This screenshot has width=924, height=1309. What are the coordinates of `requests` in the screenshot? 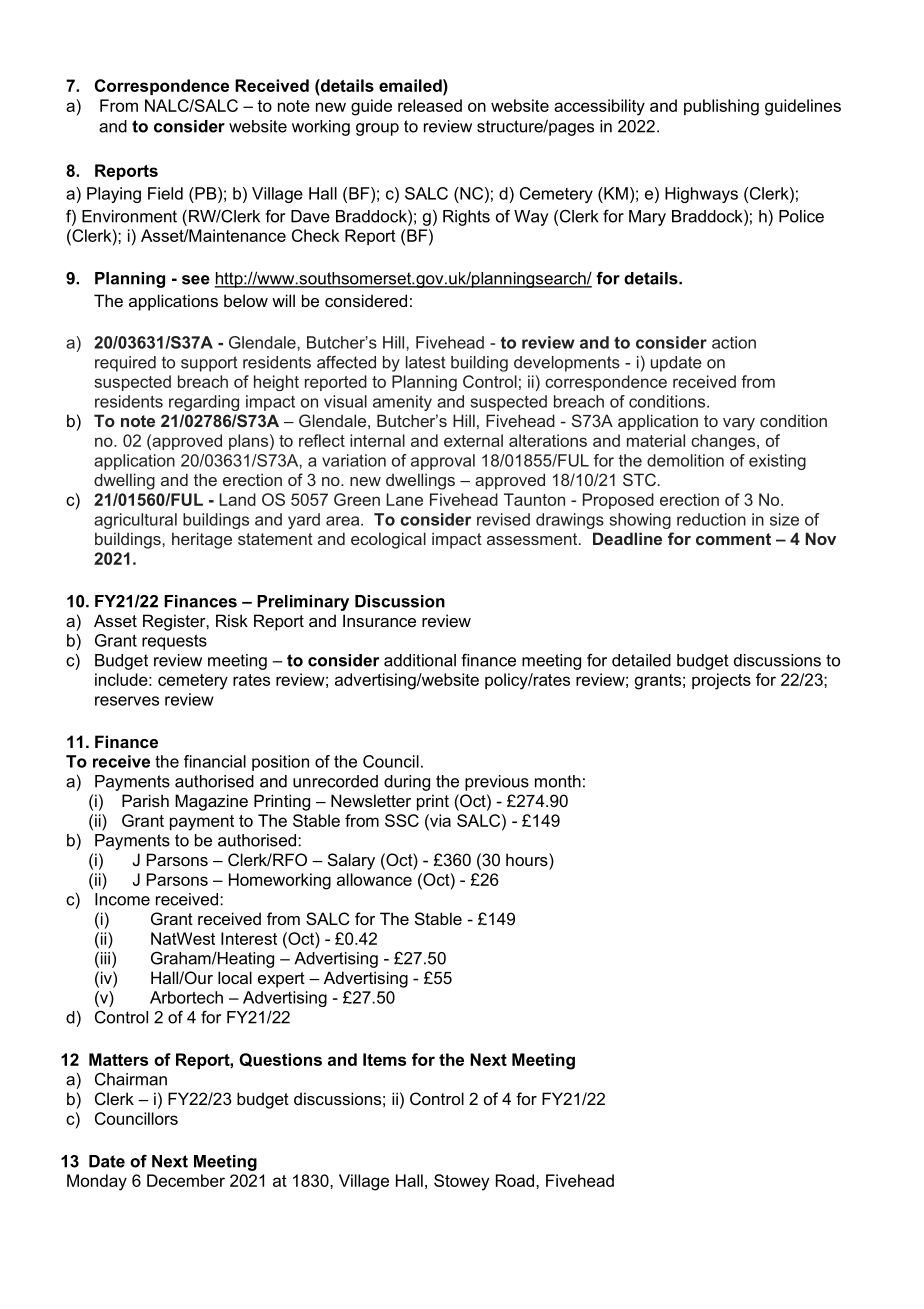 It's located at (174, 642).
